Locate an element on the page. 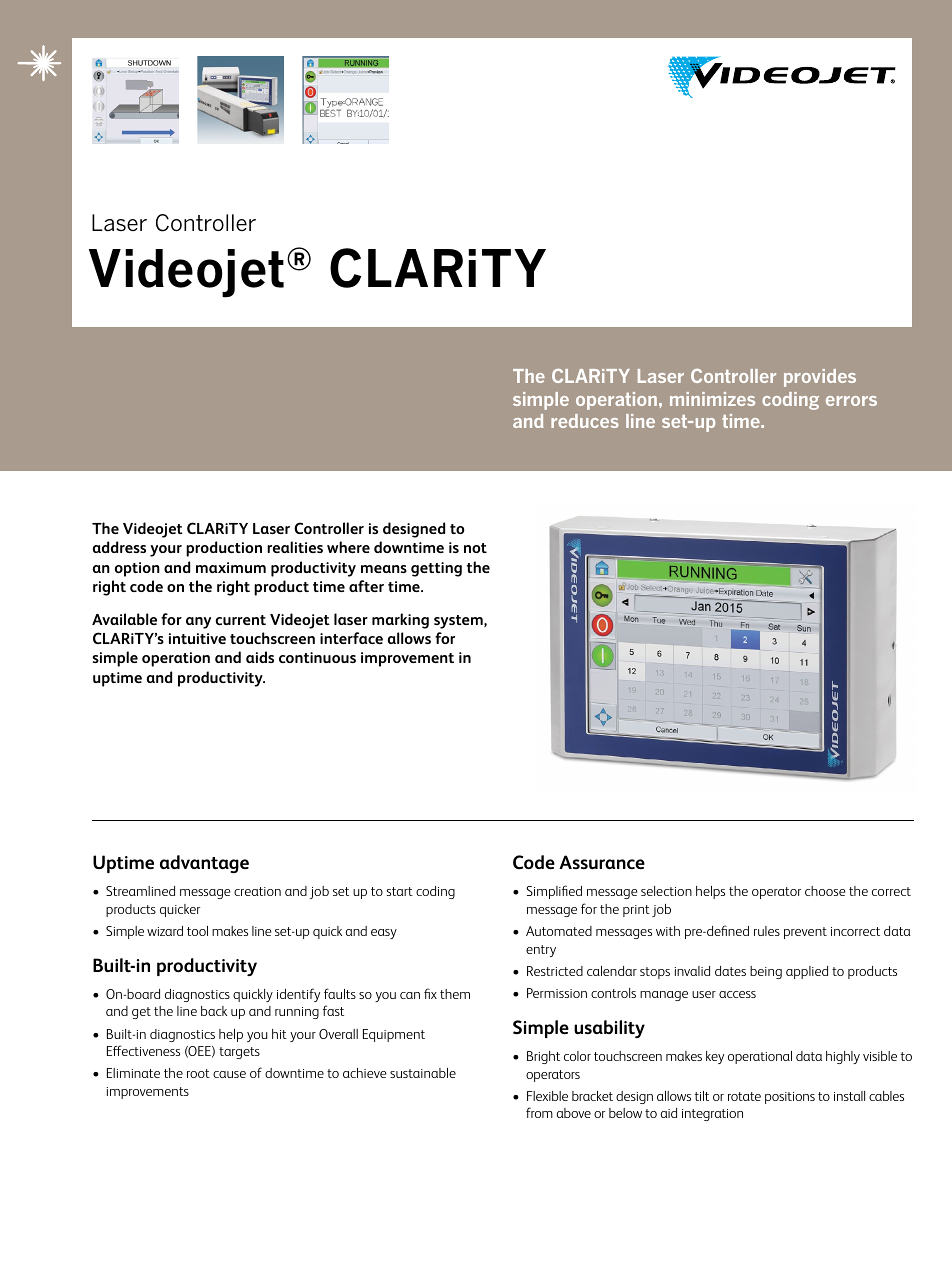  provides is located at coordinates (820, 378).
